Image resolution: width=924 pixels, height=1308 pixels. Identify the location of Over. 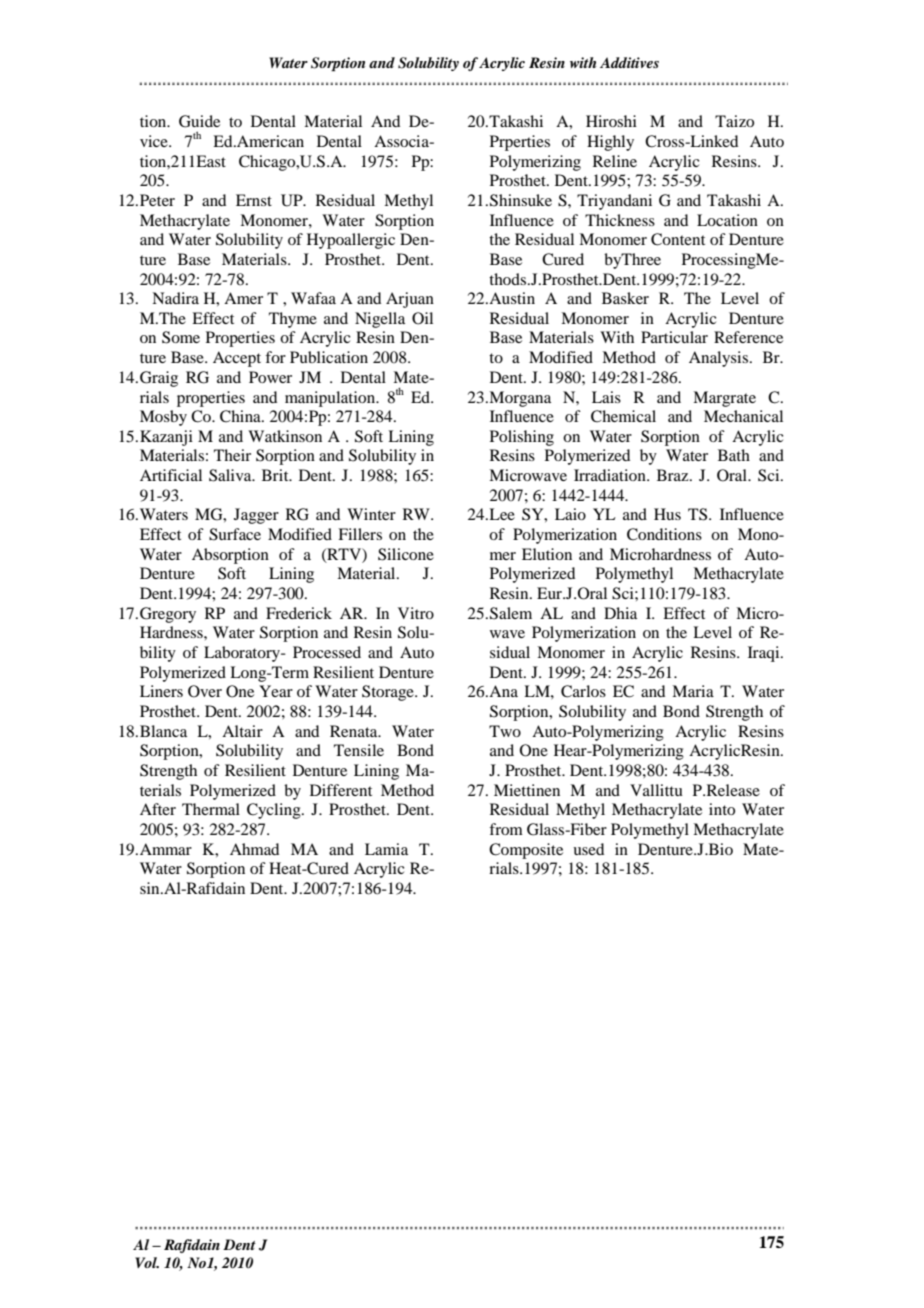
(205, 691).
